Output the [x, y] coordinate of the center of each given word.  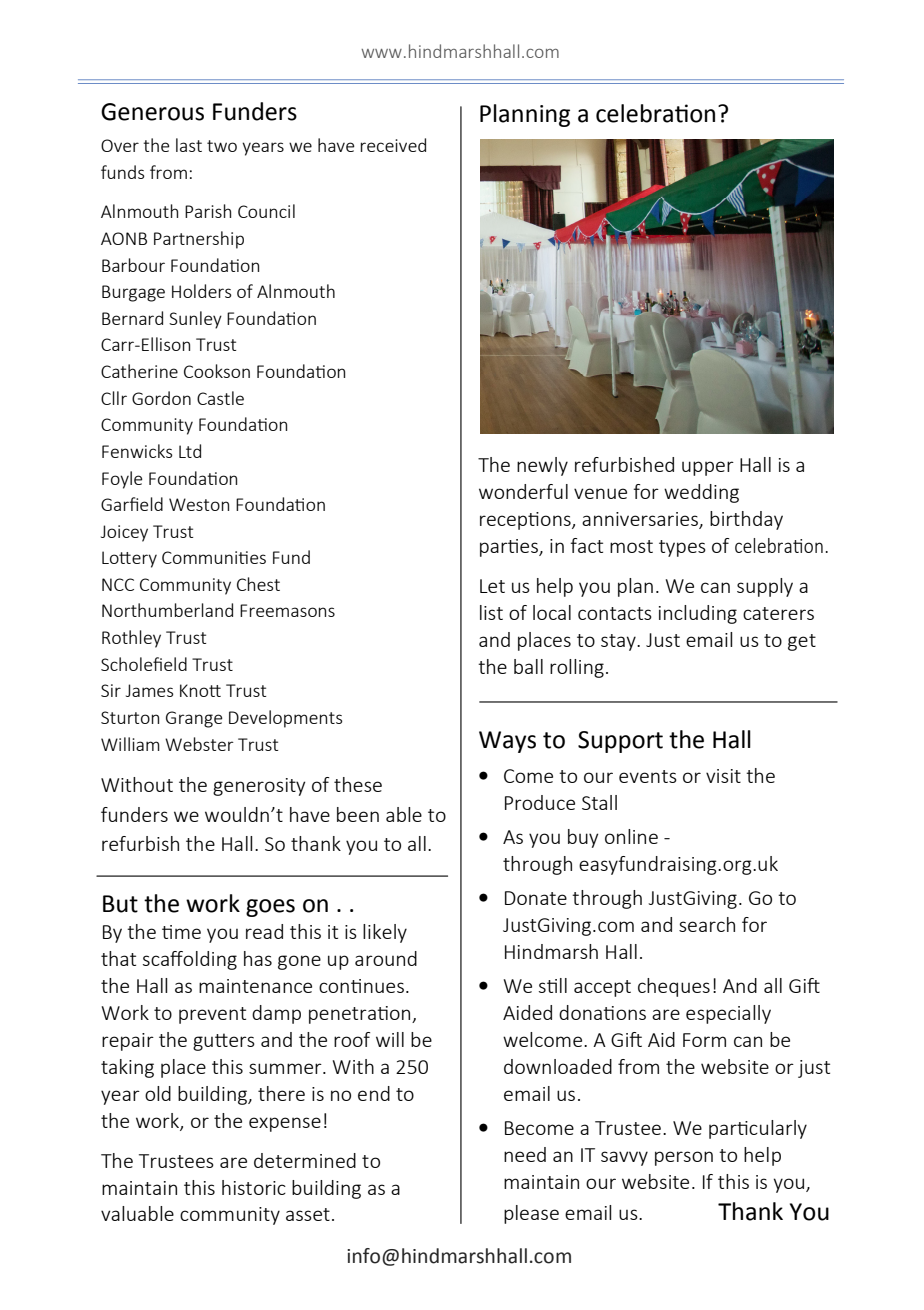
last [189, 145]
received [393, 145]
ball [528, 666]
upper [708, 468]
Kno [195, 690]
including [698, 614]
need [525, 1154]
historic [254, 1187]
